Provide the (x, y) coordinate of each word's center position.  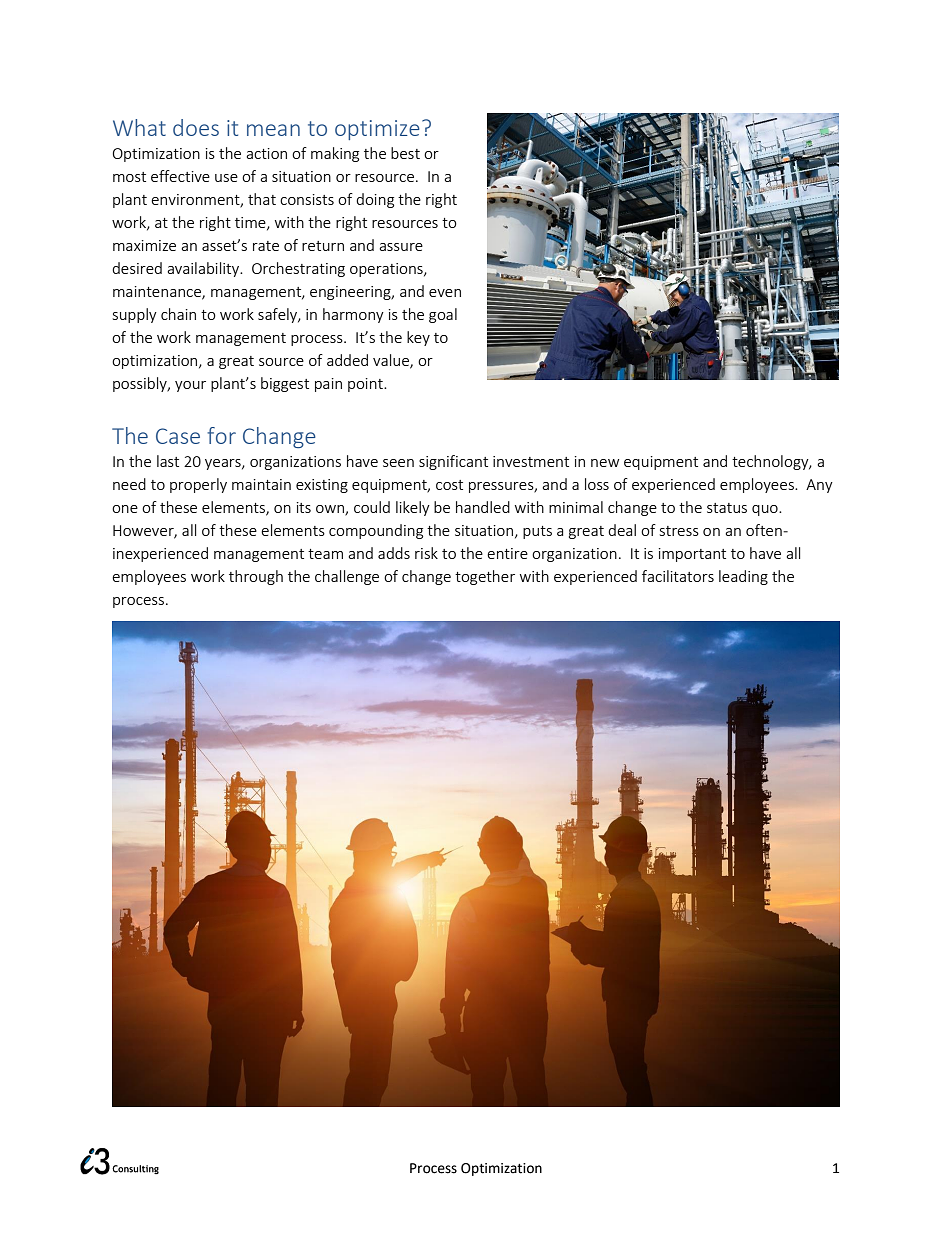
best (405, 153)
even (445, 293)
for (221, 435)
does (196, 127)
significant (453, 462)
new (605, 463)
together (485, 577)
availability (204, 269)
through (256, 577)
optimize (377, 130)
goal (443, 315)
